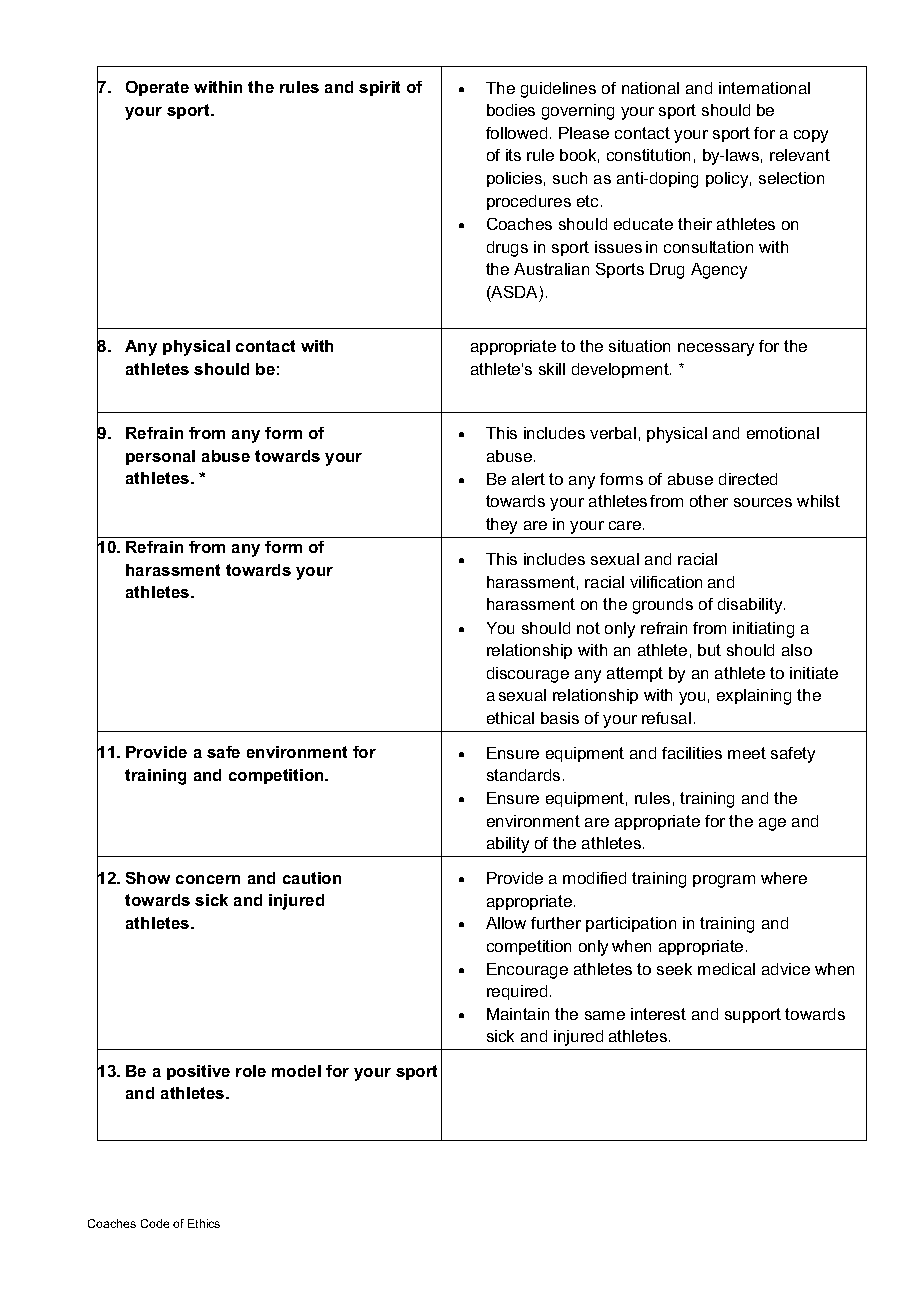 This image has height=1307, width=924. What do you see at coordinates (157, 88) in the image?
I see `Operate` at bounding box center [157, 88].
